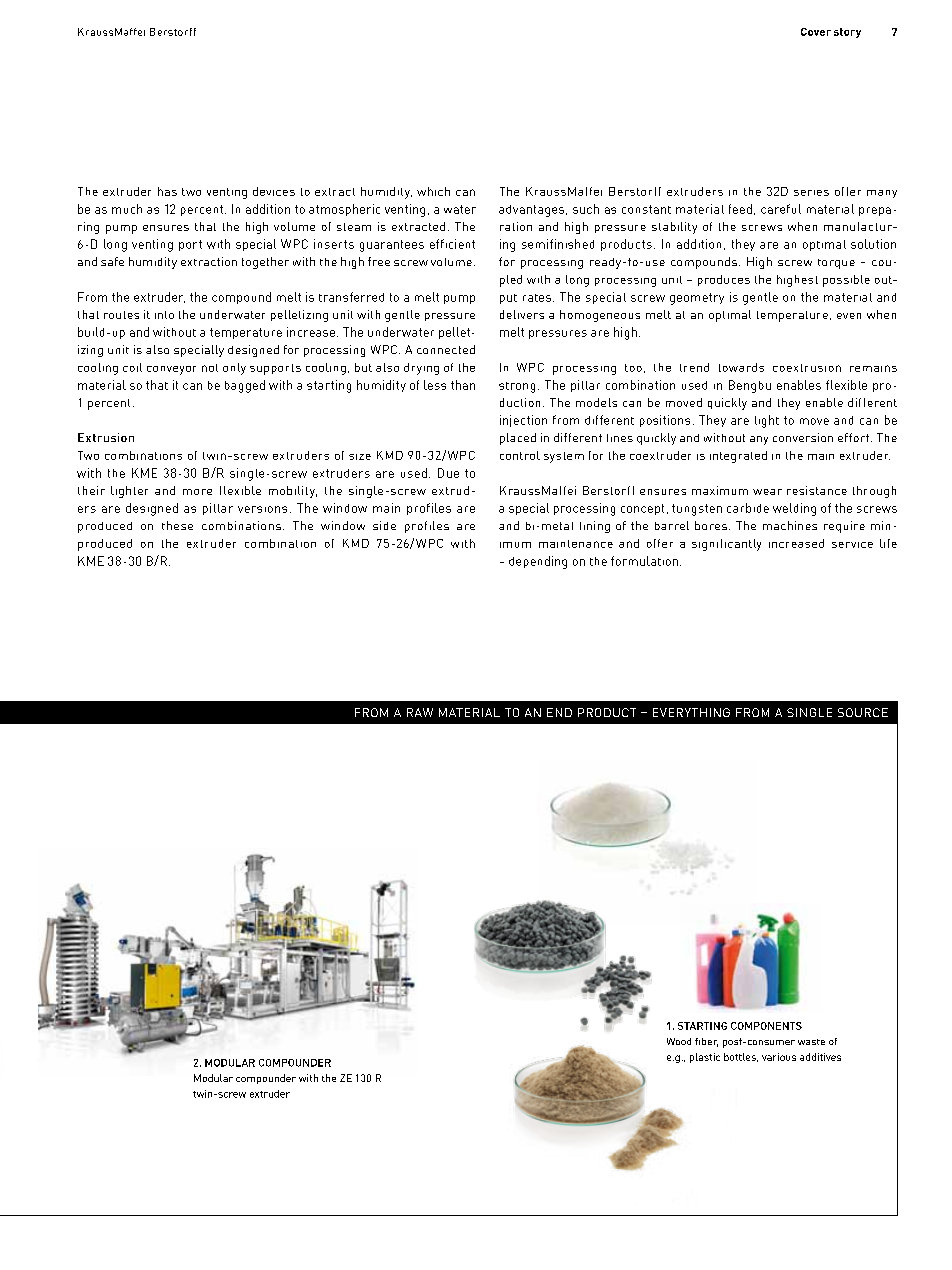  I want to click on not, so click(210, 368).
